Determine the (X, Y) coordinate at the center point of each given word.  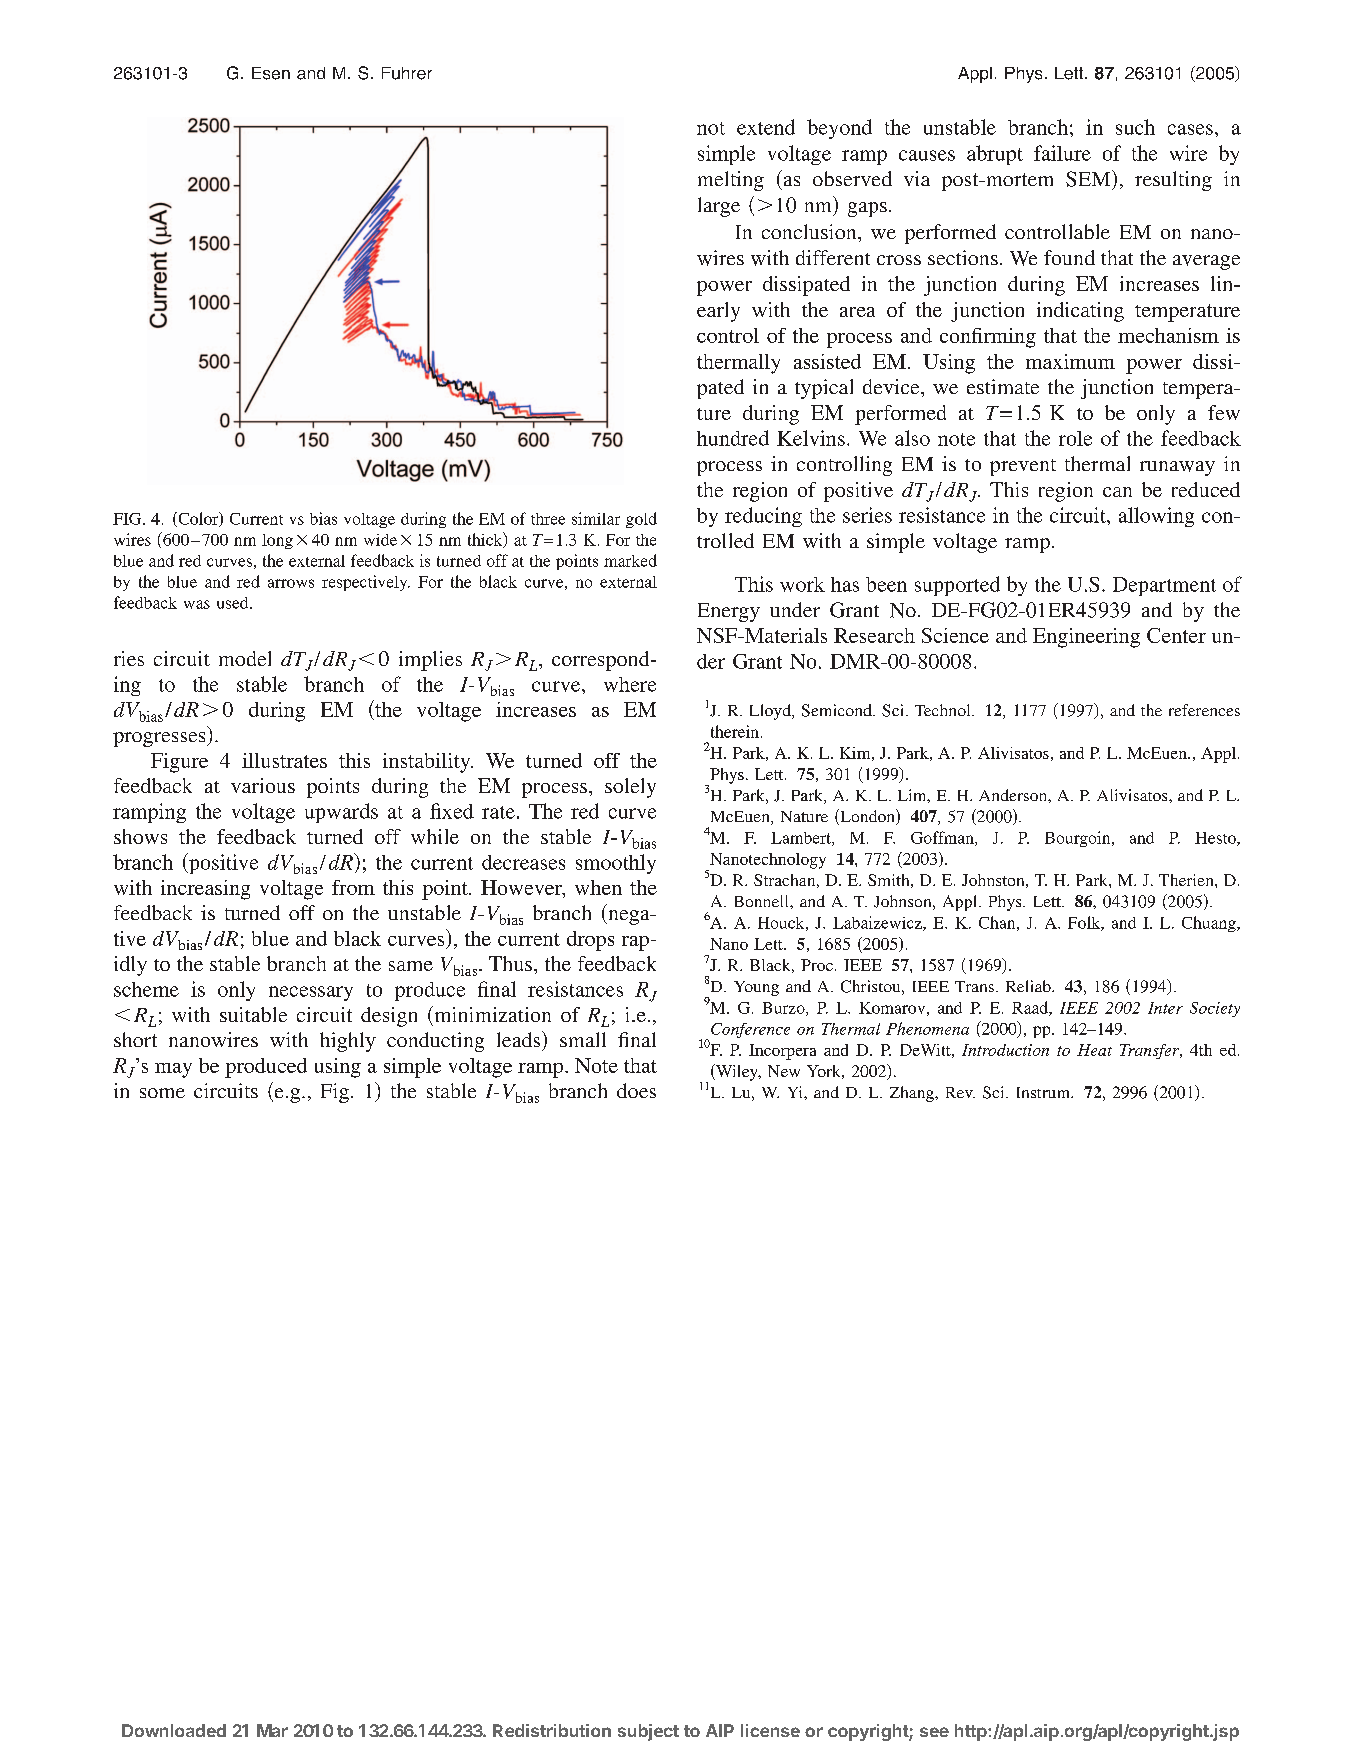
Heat (1094, 1050)
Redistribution (552, 1730)
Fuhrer (407, 73)
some (162, 1093)
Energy (729, 612)
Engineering (1086, 638)
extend (766, 127)
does (636, 1090)
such (1135, 127)
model (245, 658)
